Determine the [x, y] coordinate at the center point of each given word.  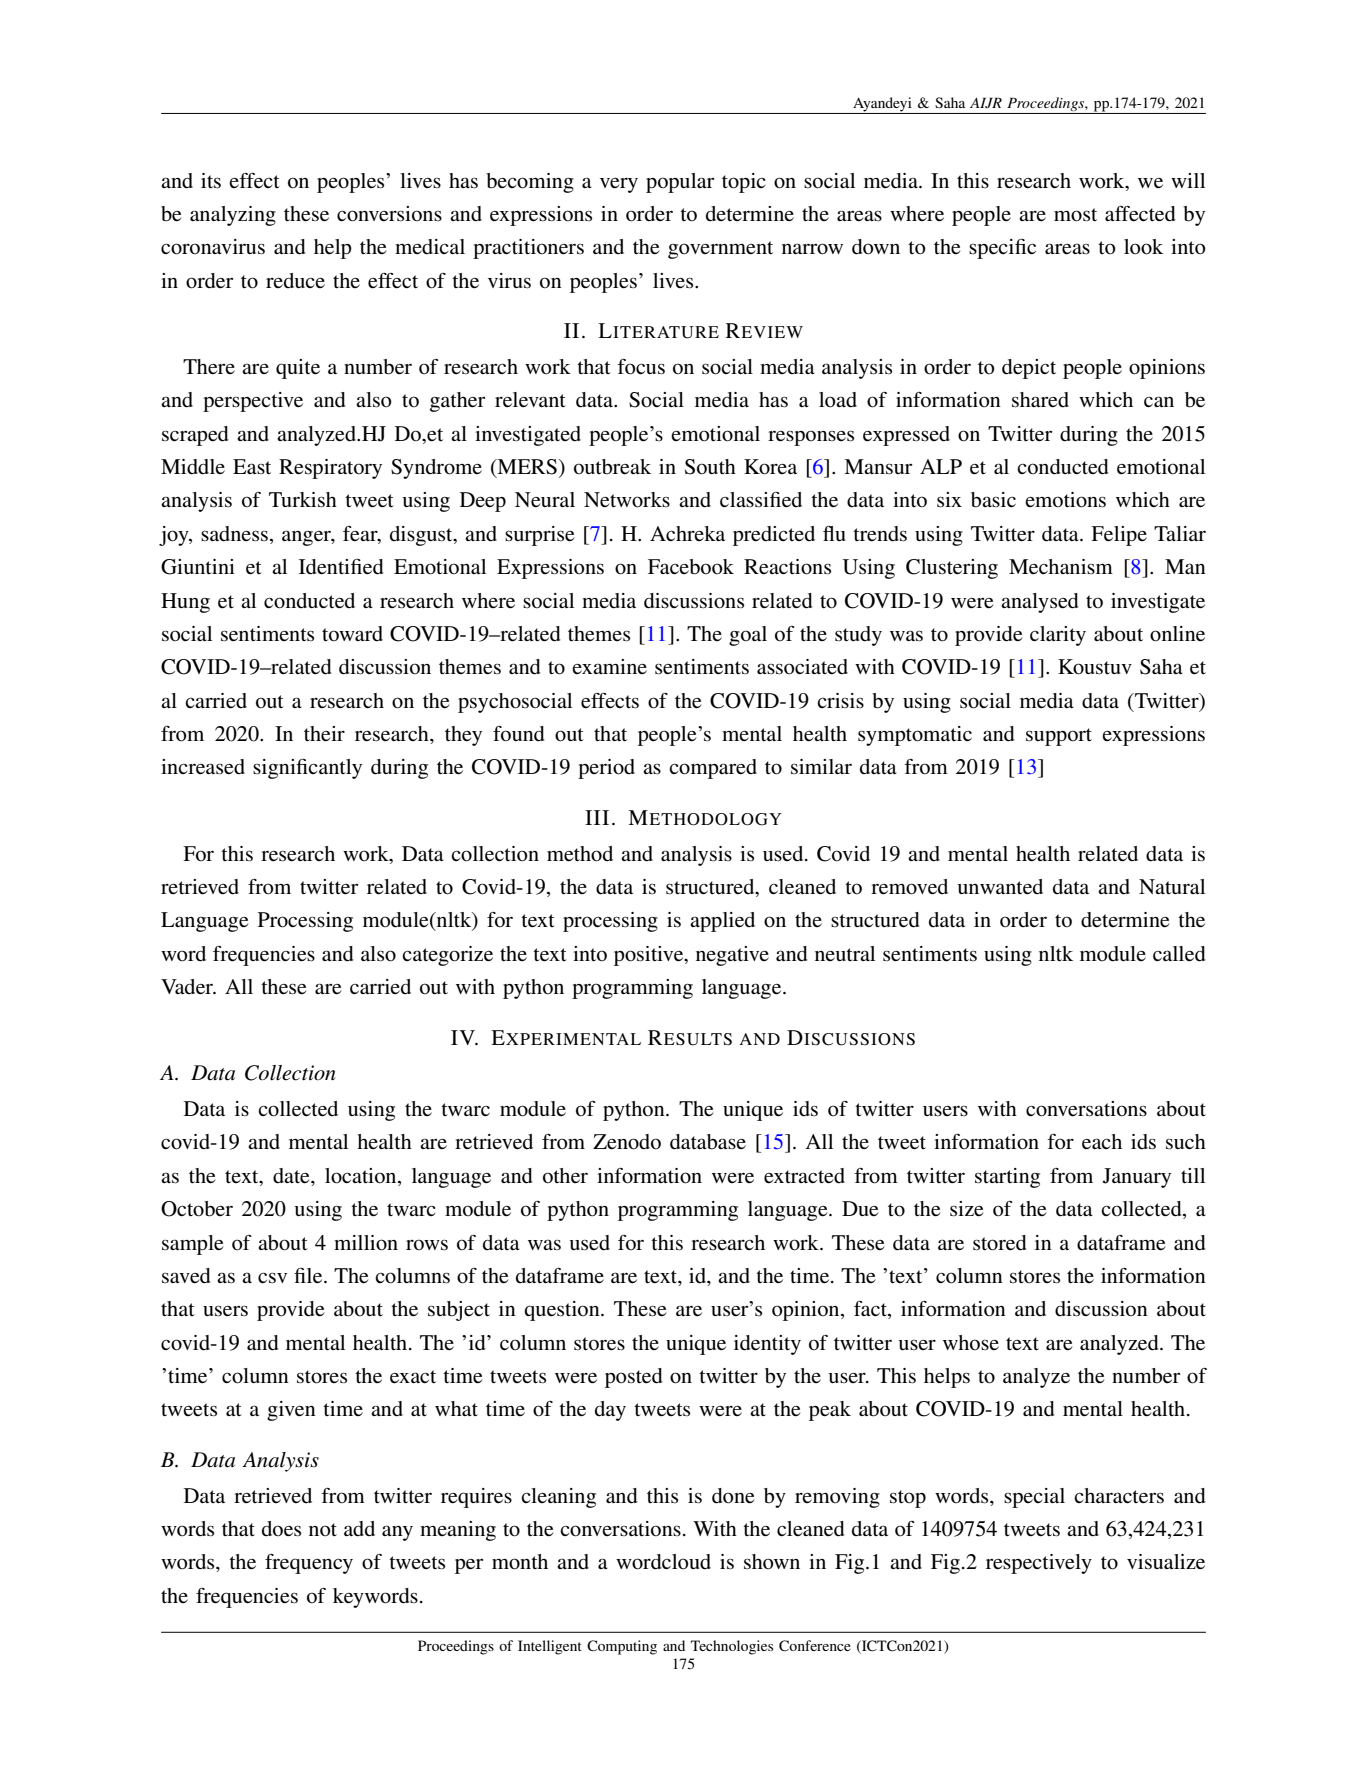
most [1075, 215]
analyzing [233, 216]
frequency [309, 1564]
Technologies [732, 1647]
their [324, 734]
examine [609, 666]
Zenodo [627, 1142]
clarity [1058, 636]
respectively [1039, 1564]
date [292, 1176]
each [1102, 1142]
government [720, 250]
